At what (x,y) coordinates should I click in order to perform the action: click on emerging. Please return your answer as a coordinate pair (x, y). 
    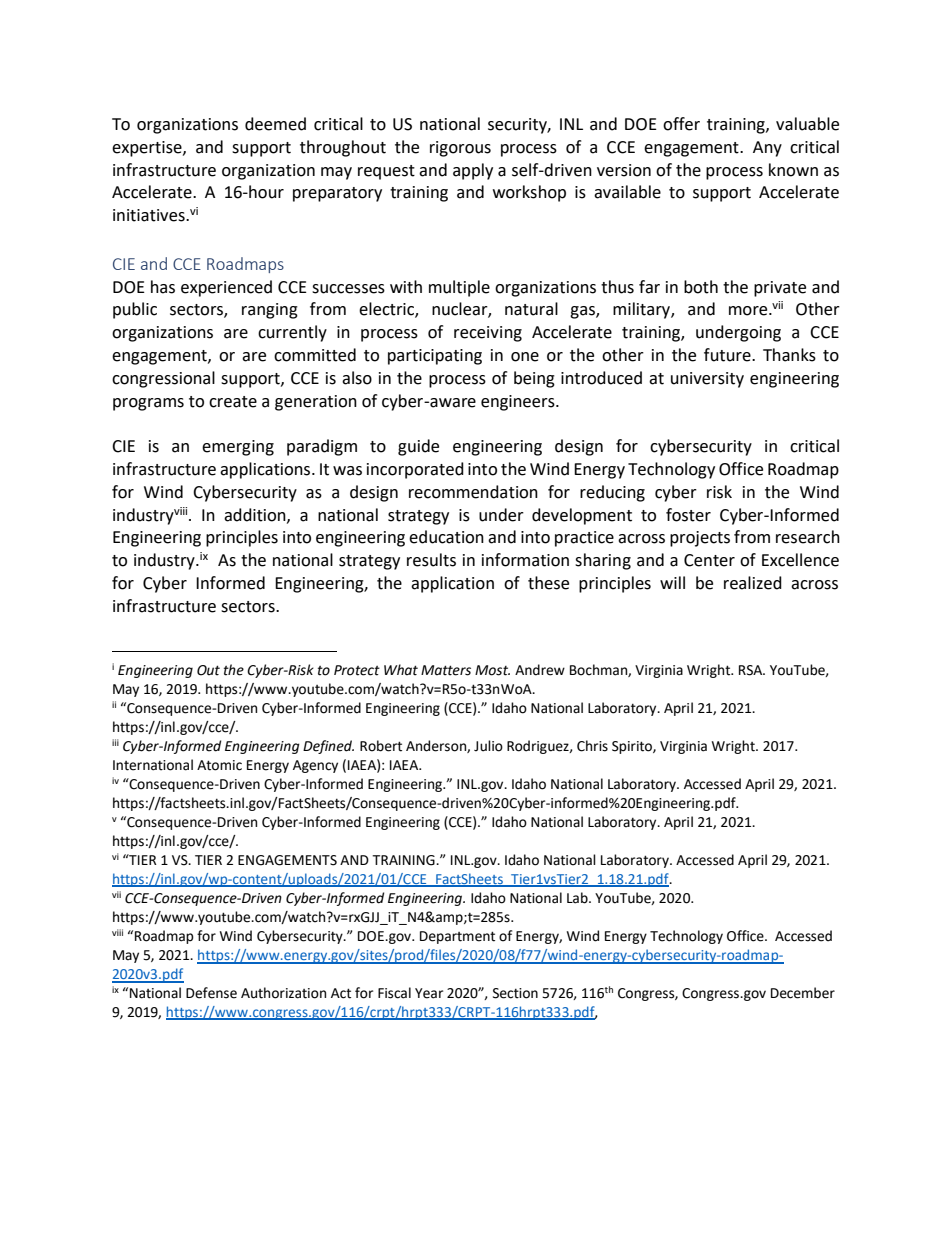
    Looking at the image, I should click on (238, 448).
